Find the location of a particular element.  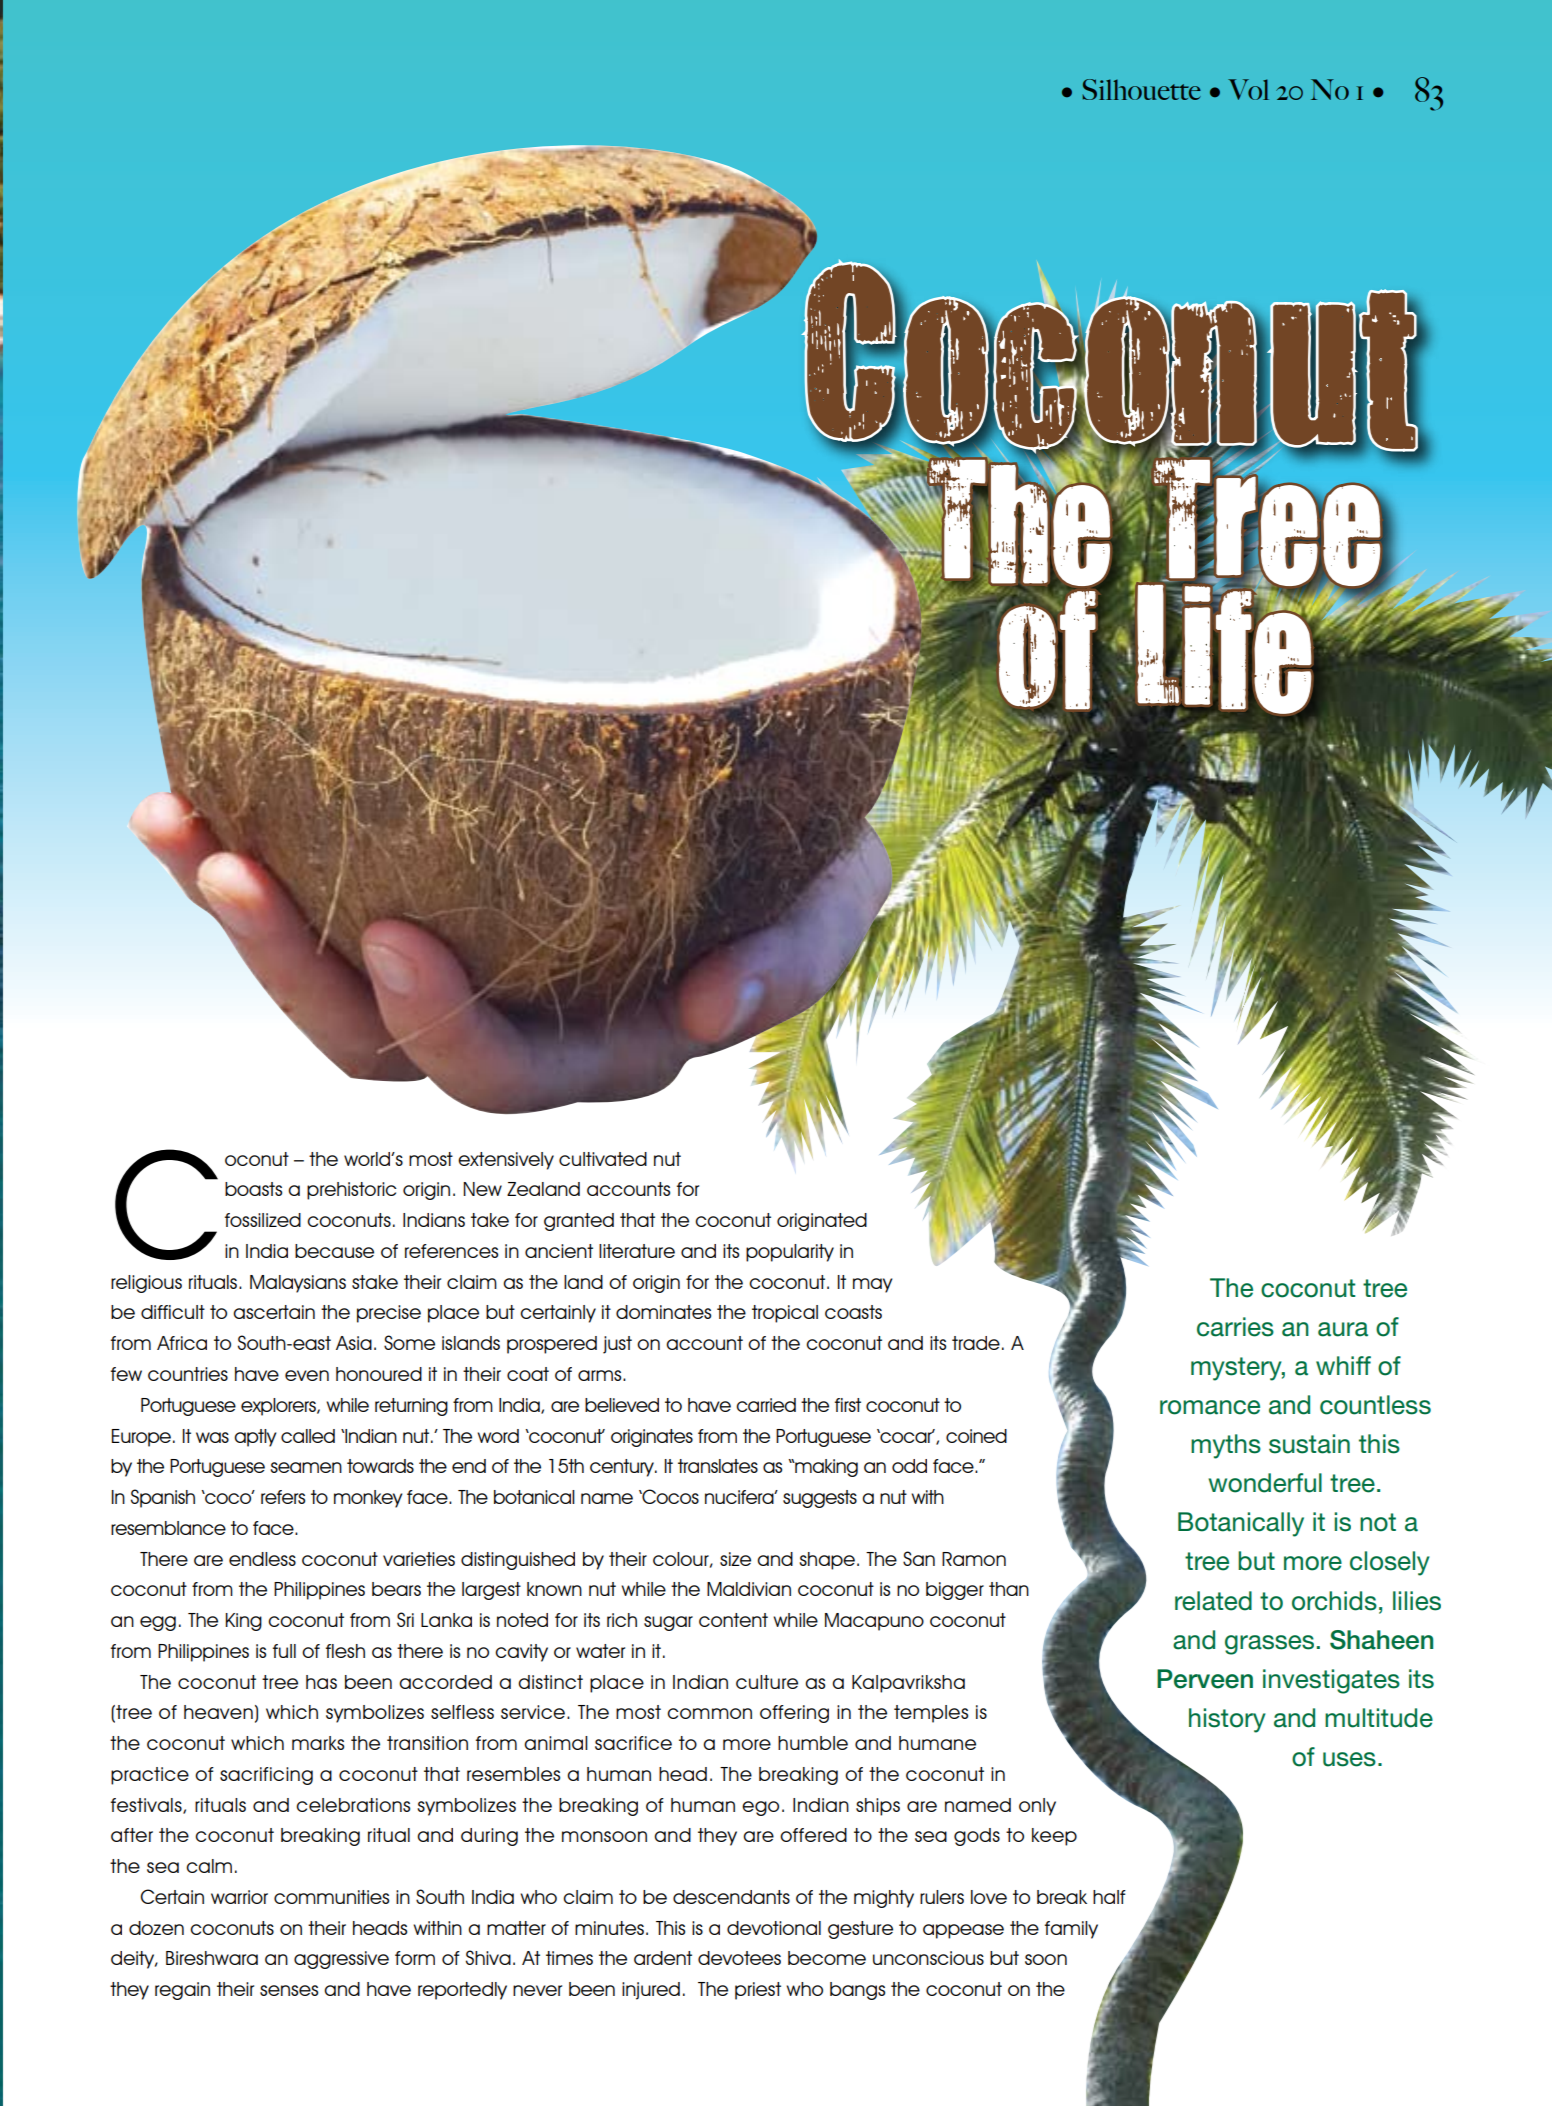

history is located at coordinates (1227, 1720).
